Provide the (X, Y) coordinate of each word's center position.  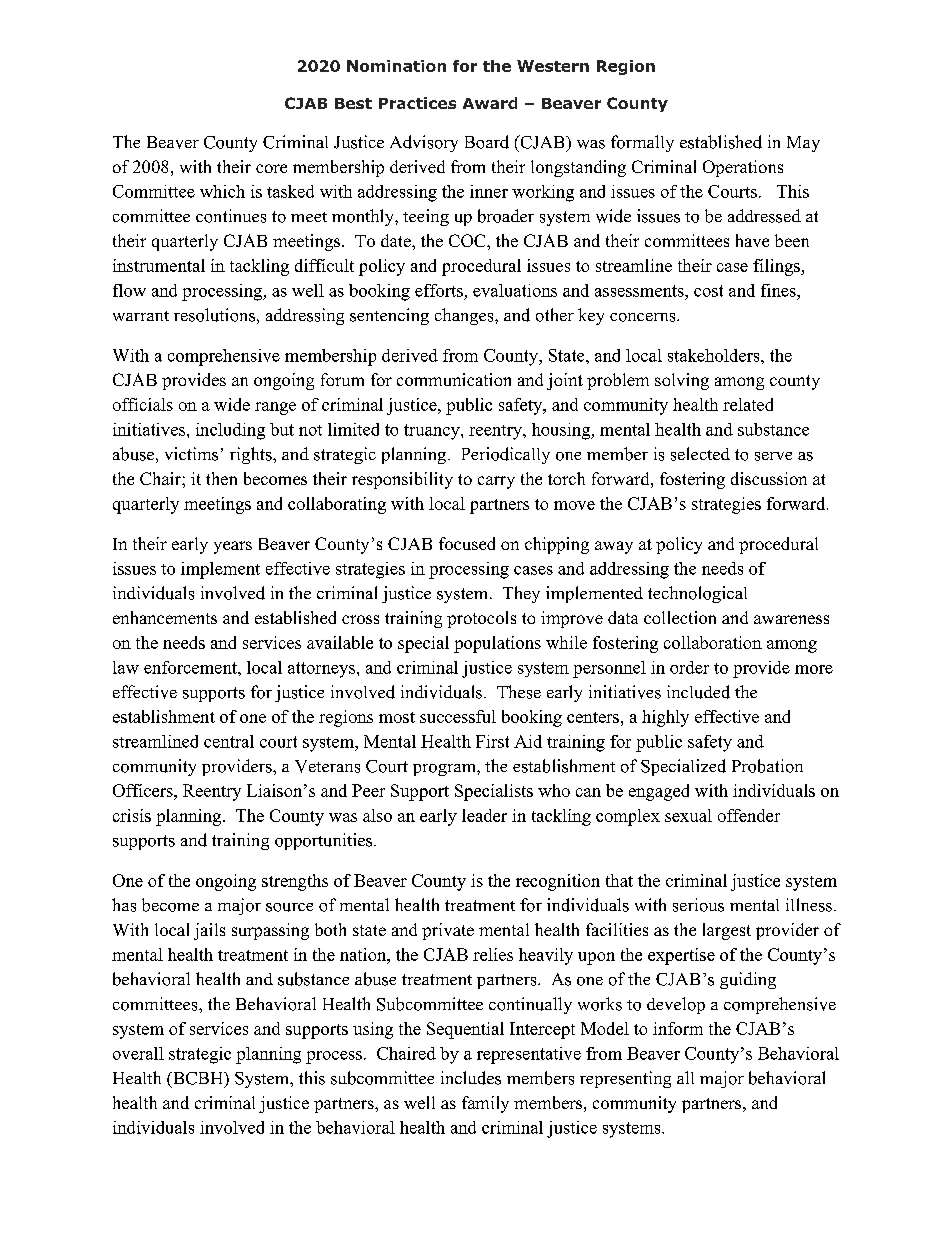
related (748, 404)
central (229, 741)
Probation (767, 766)
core (271, 168)
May (803, 144)
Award (490, 103)
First (492, 741)
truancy (433, 432)
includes (471, 1078)
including (230, 431)
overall (138, 1053)
